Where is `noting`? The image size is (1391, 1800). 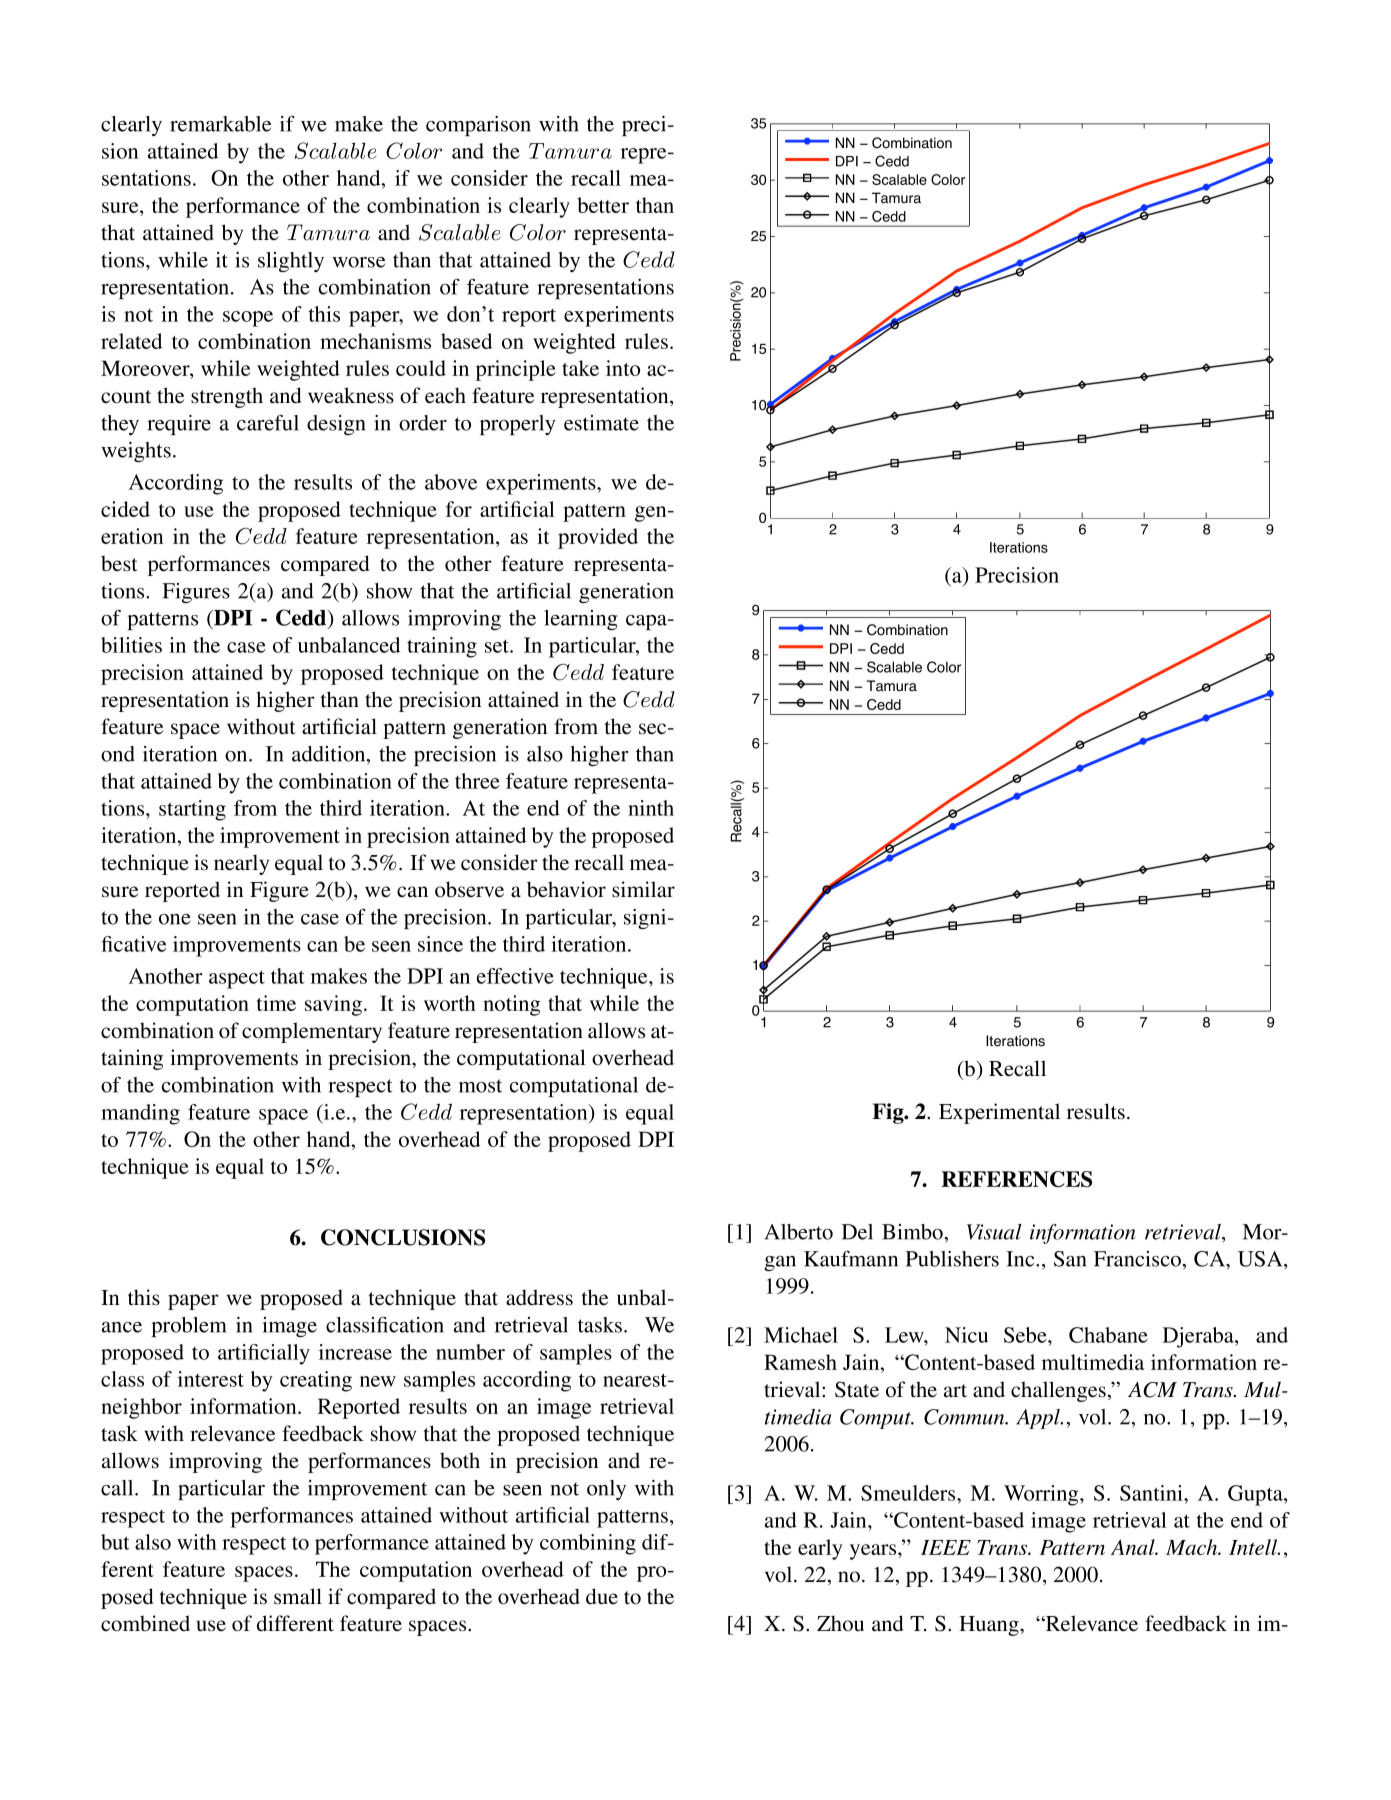
noting is located at coordinates (511, 1005).
